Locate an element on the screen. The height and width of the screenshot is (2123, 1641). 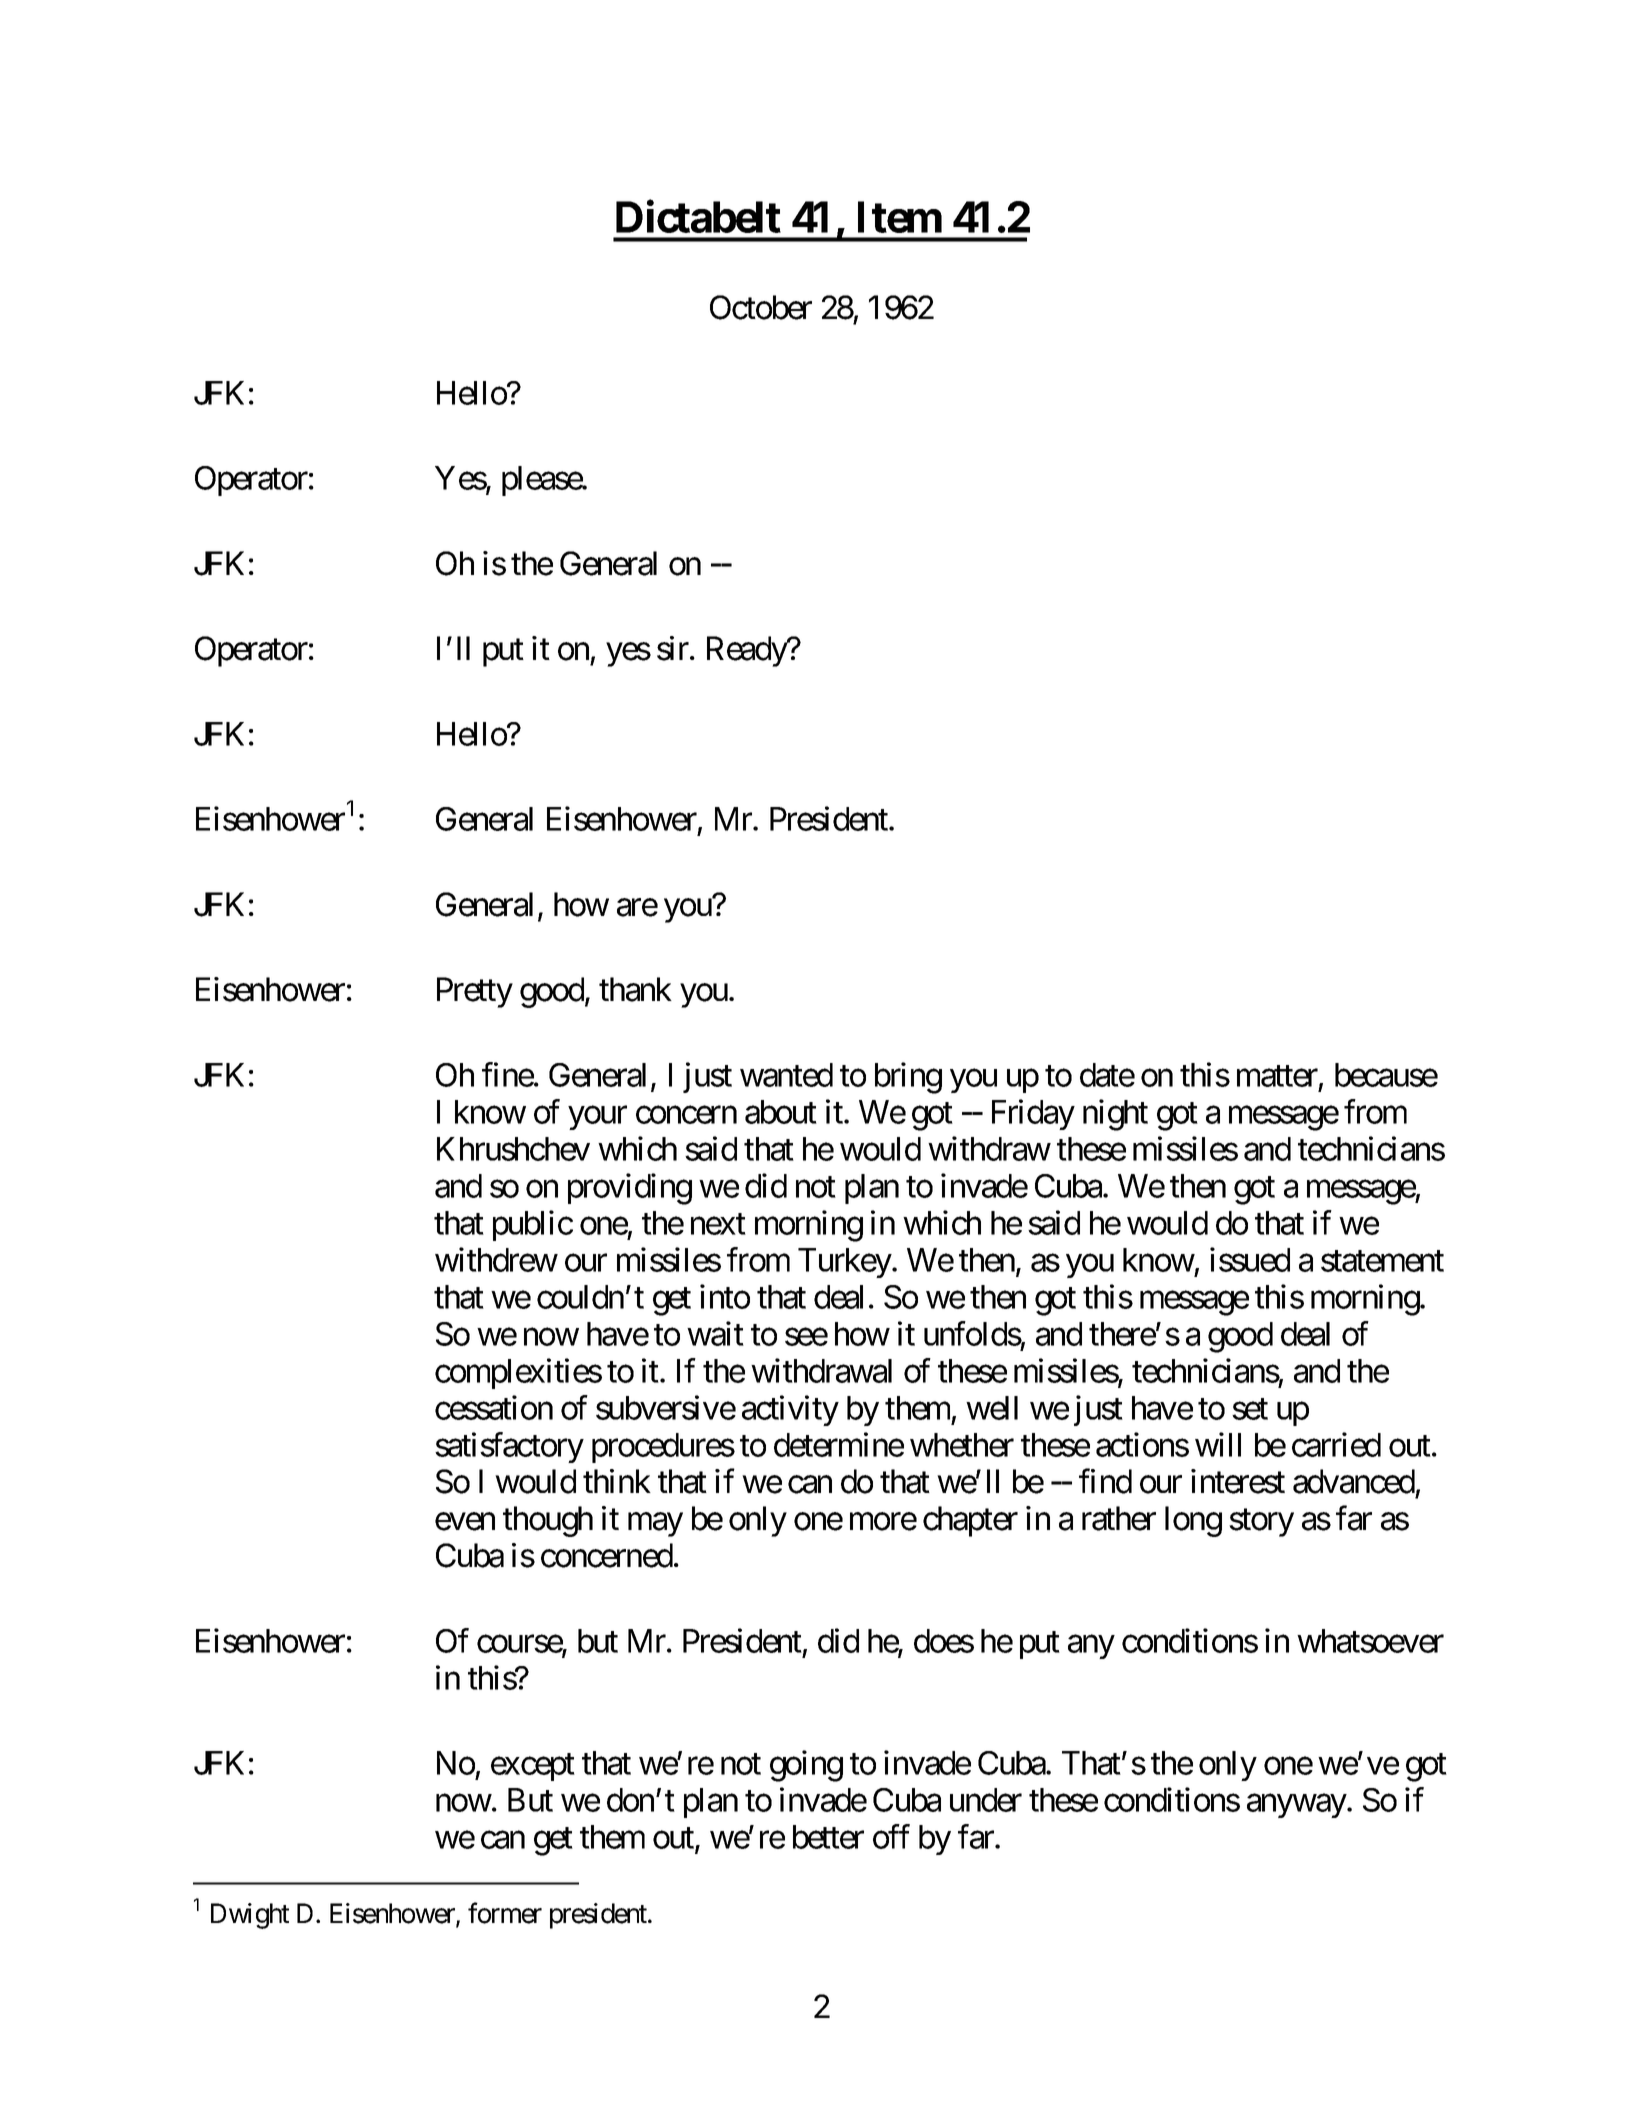
Ready is located at coordinates (747, 651).
